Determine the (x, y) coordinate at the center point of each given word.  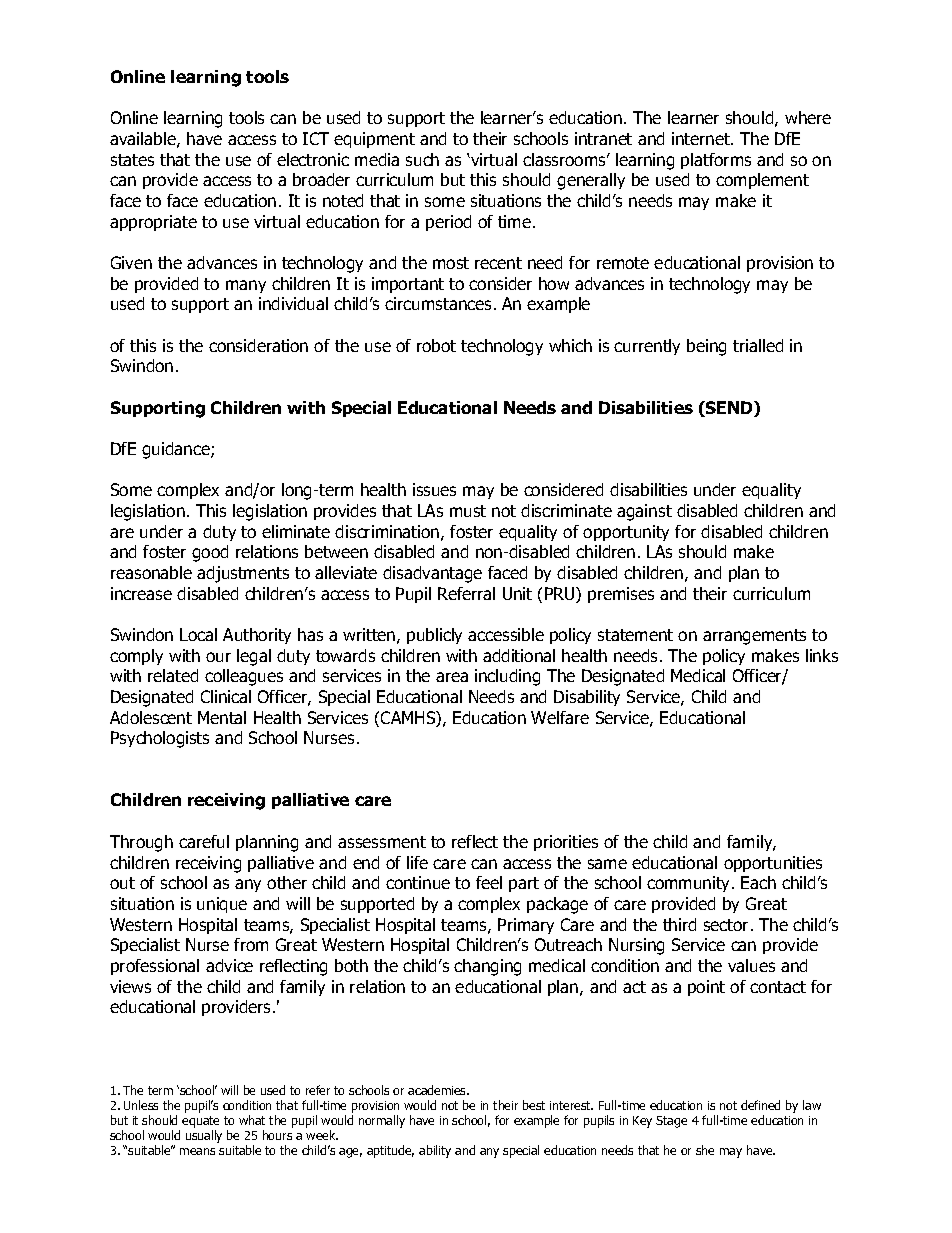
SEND (729, 409)
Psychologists (160, 739)
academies (438, 1090)
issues (434, 489)
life (417, 862)
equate (200, 1123)
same (607, 864)
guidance (177, 450)
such (422, 159)
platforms (716, 161)
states (132, 160)
